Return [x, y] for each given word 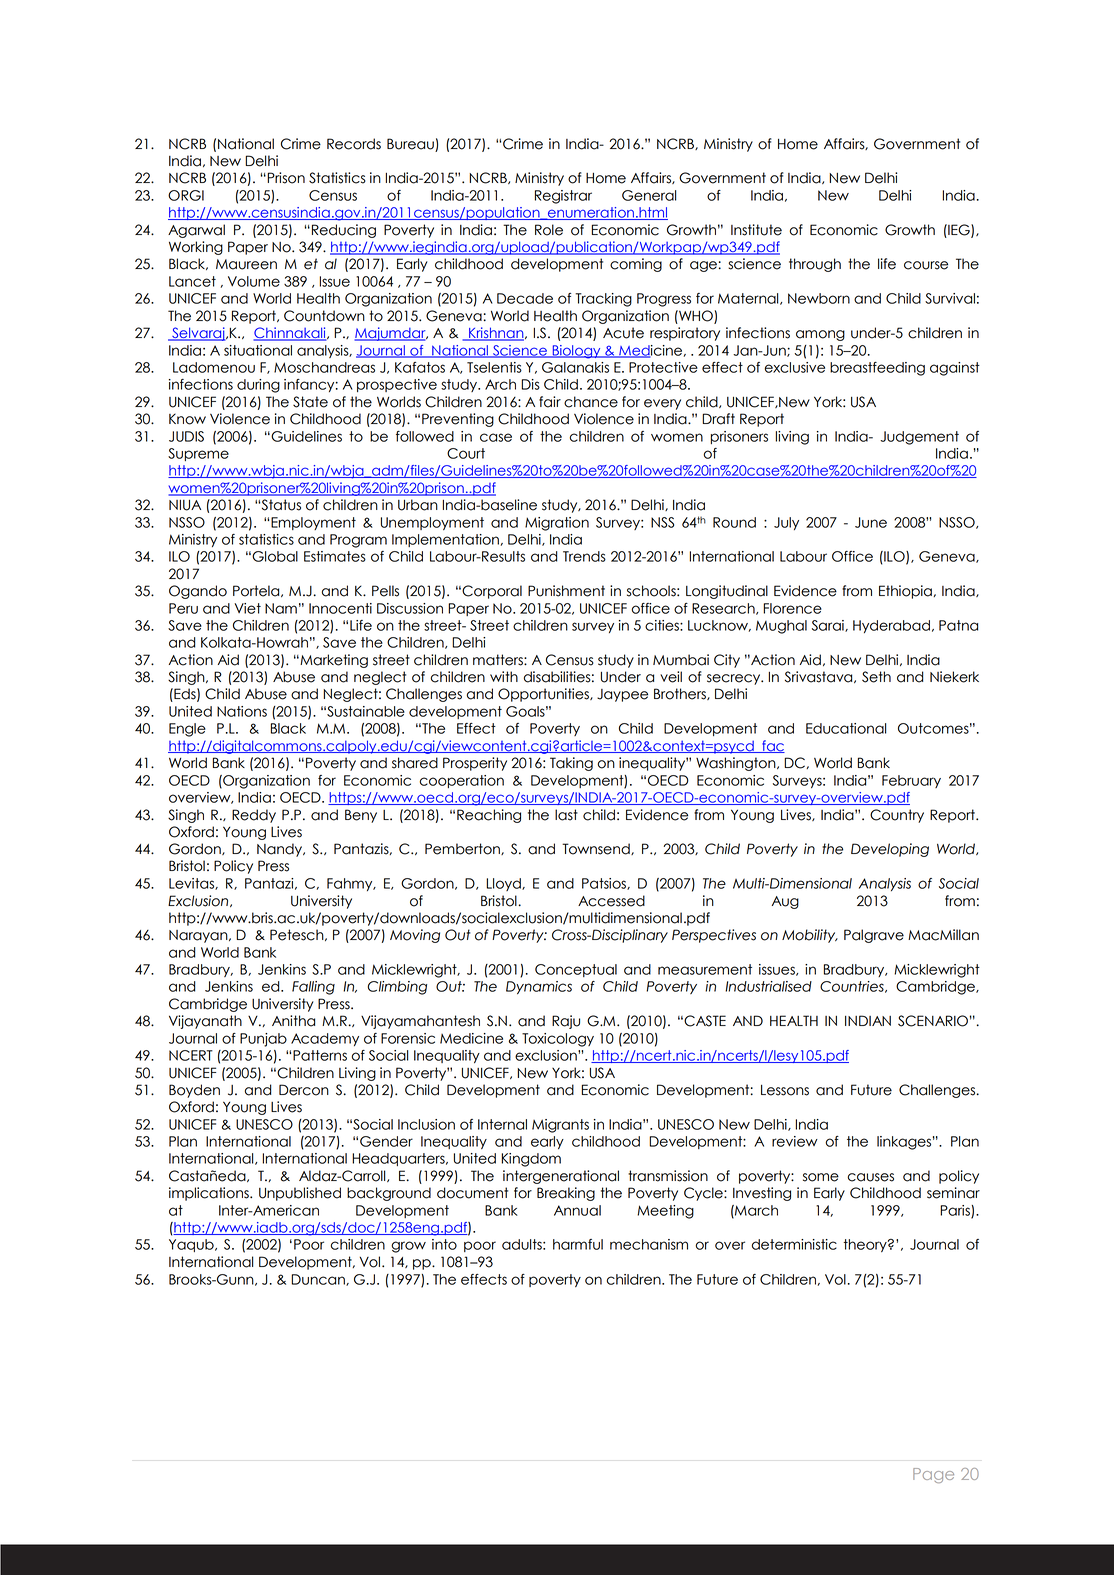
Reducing [344, 231]
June [871, 522]
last [566, 815]
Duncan [319, 1280]
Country [897, 816]
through [815, 265]
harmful [578, 1244]
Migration [557, 524]
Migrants [560, 1126]
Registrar [563, 197]
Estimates [335, 556]
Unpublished [300, 1194]
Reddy [254, 816]
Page [933, 1475]
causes [870, 1177]
